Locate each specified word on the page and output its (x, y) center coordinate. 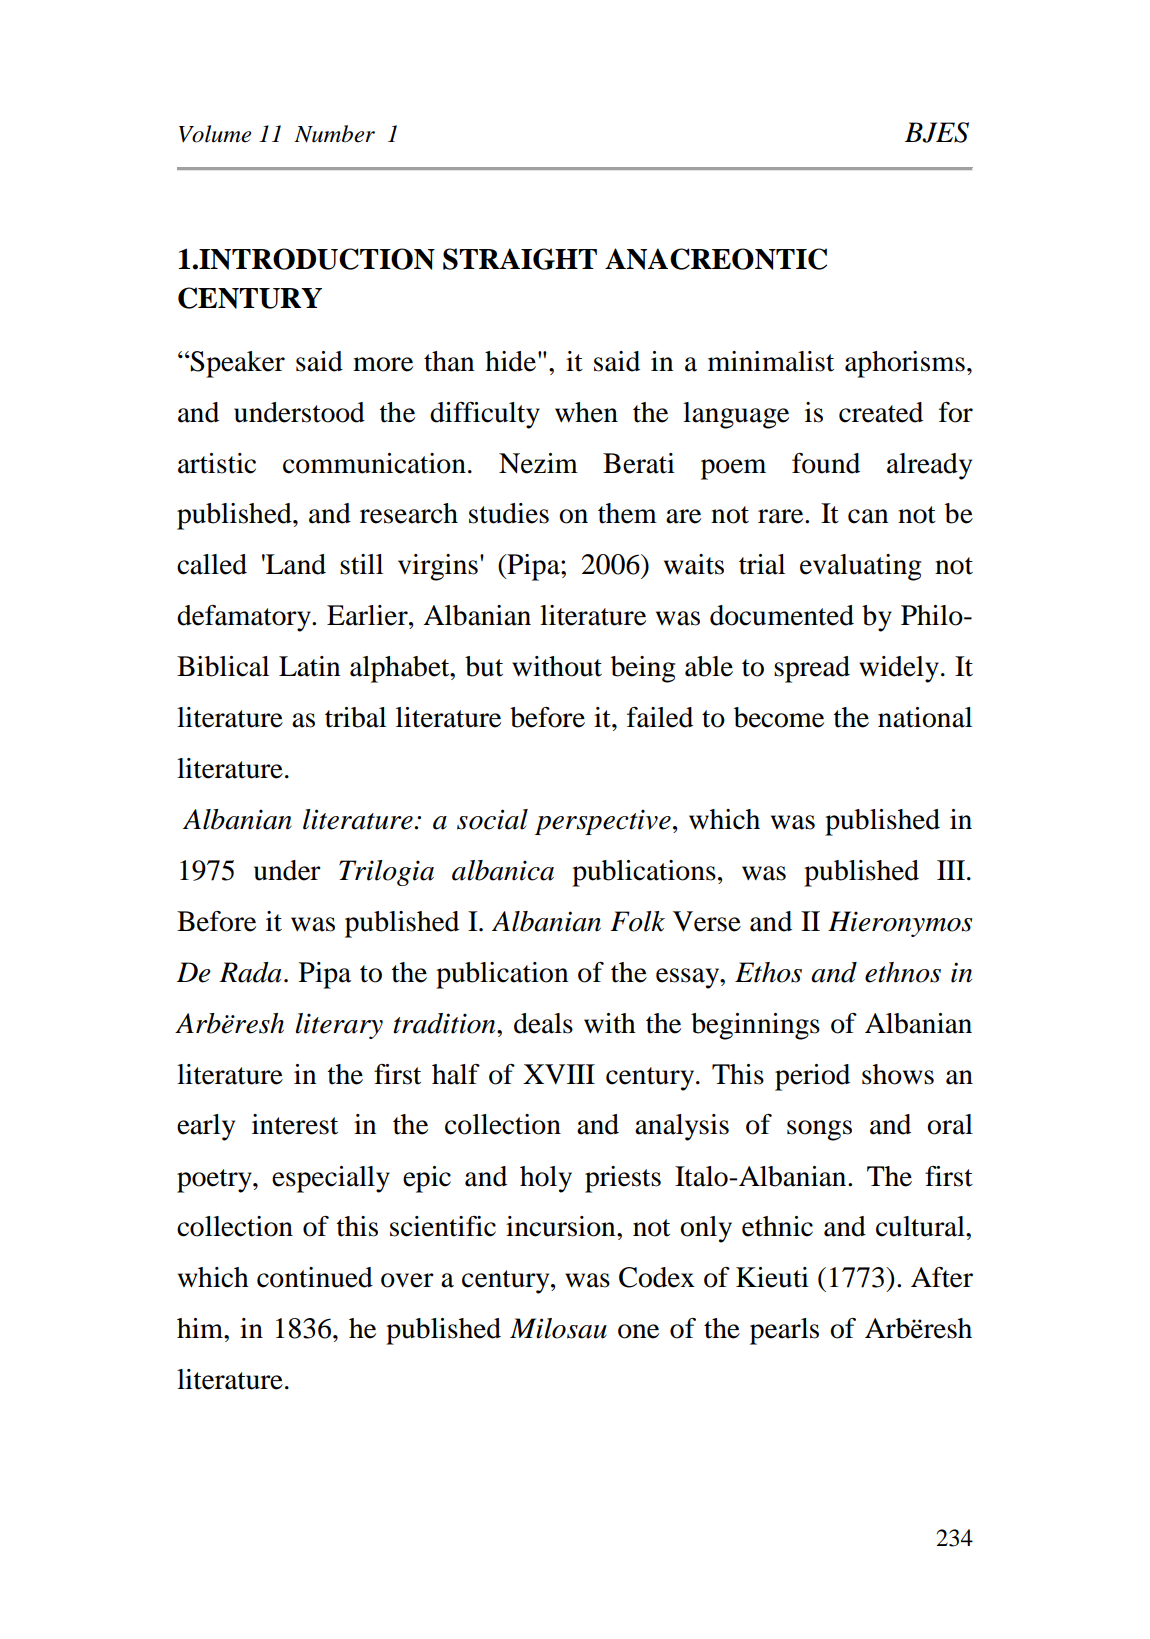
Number (334, 134)
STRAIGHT (520, 259)
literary (339, 1026)
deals (543, 1023)
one (638, 1331)
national (925, 717)
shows (898, 1074)
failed (660, 717)
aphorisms (905, 364)
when (586, 412)
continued (315, 1277)
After (942, 1277)
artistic (217, 463)
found (826, 463)
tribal (355, 717)
